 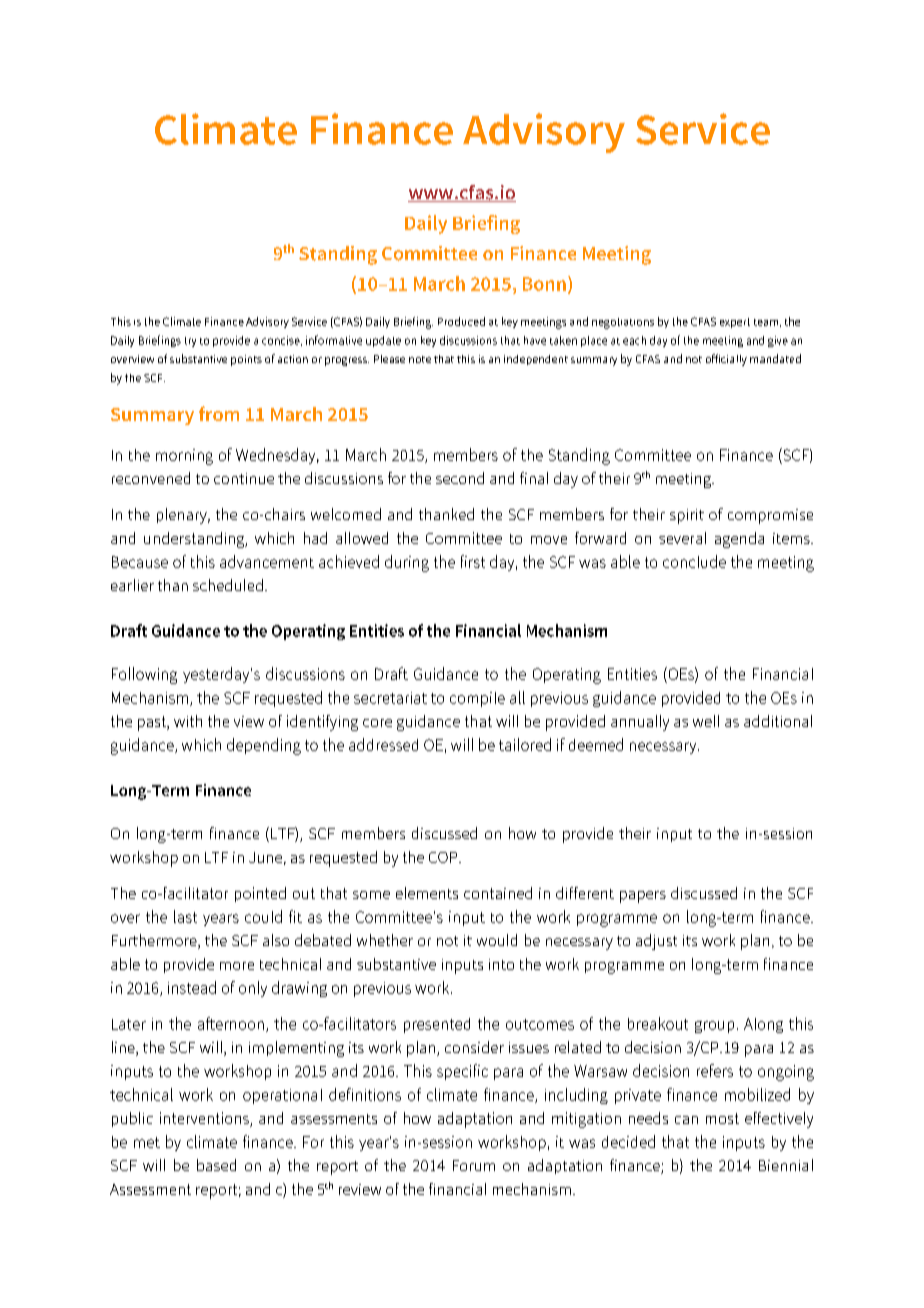 I want to click on try, so click(x=190, y=342).
